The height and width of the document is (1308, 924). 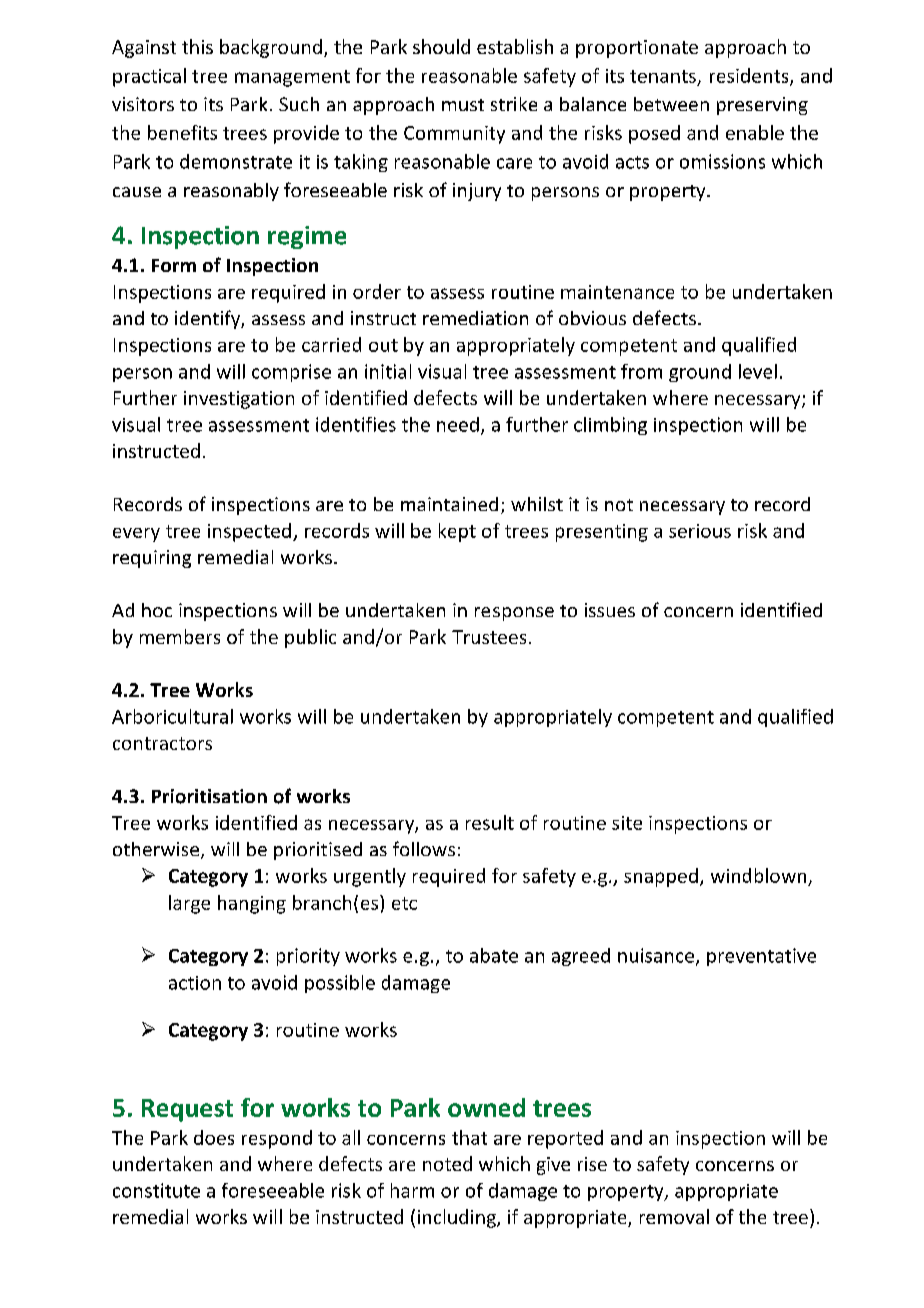 I want to click on this, so click(x=197, y=46).
